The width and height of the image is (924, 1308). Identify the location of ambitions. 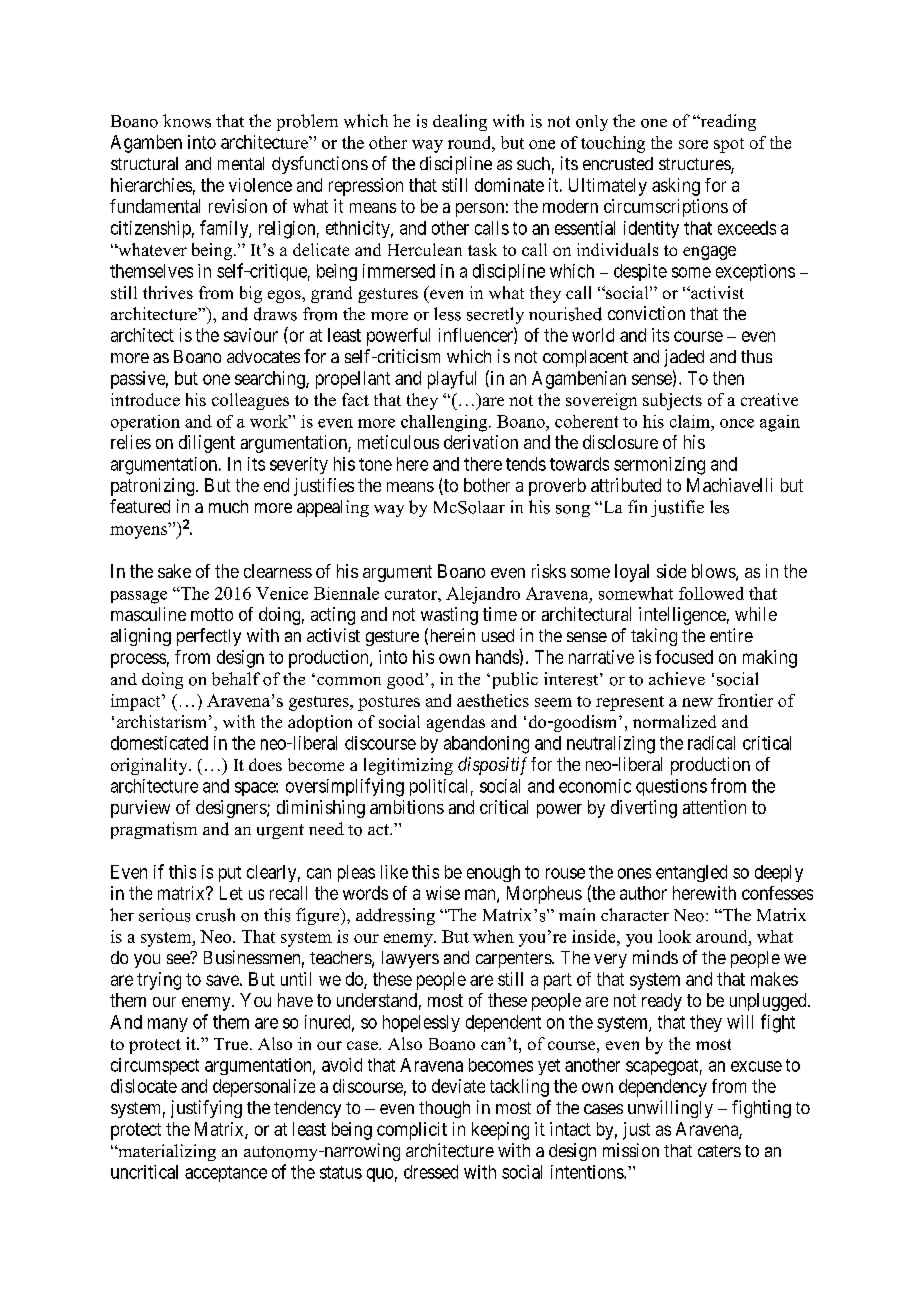
(407, 807).
